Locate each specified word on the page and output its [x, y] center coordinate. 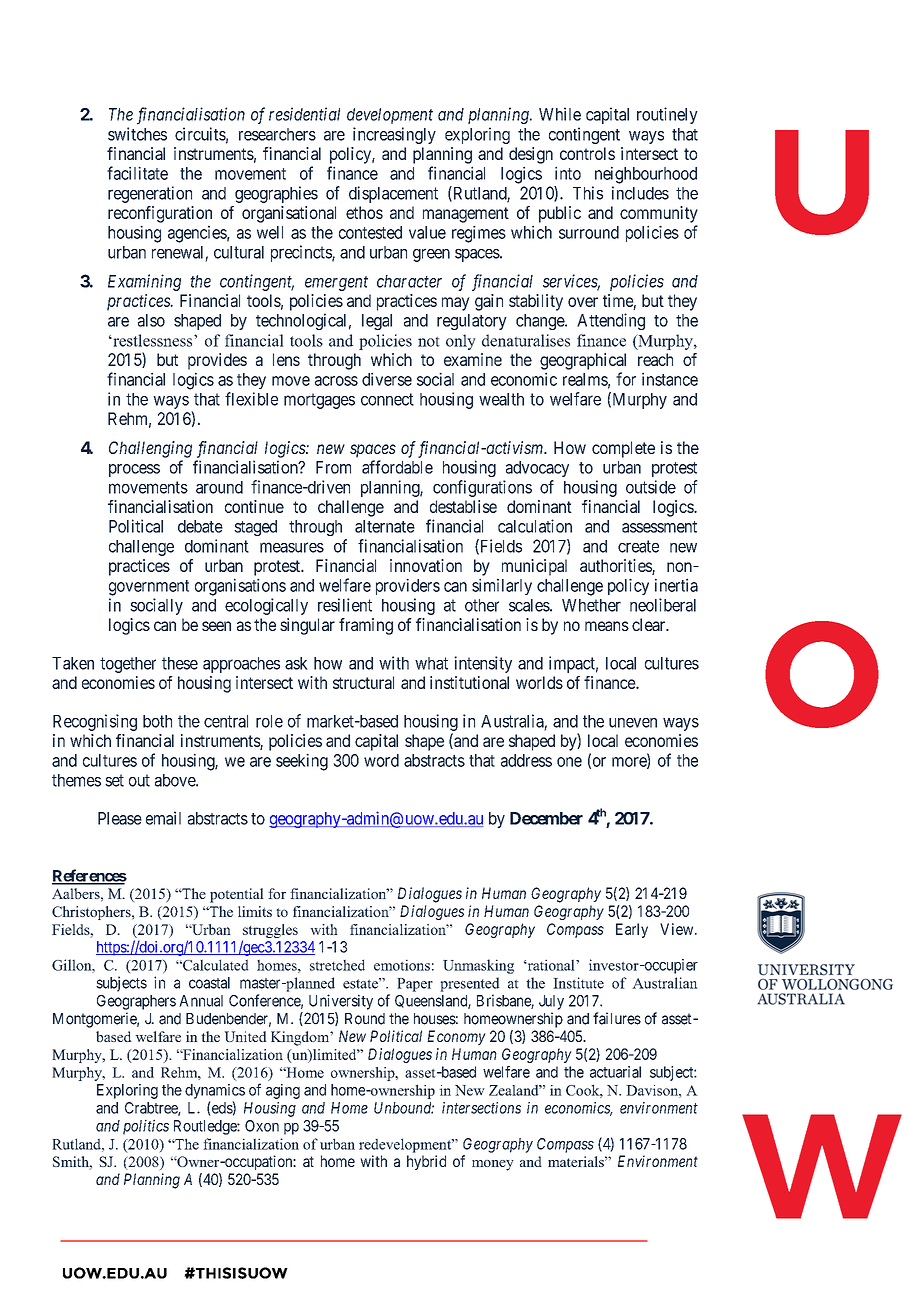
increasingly [394, 135]
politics [146, 1127]
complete [623, 449]
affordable [397, 467]
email [163, 818]
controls [587, 153]
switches [137, 134]
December [546, 818]
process [134, 470]
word [381, 760]
